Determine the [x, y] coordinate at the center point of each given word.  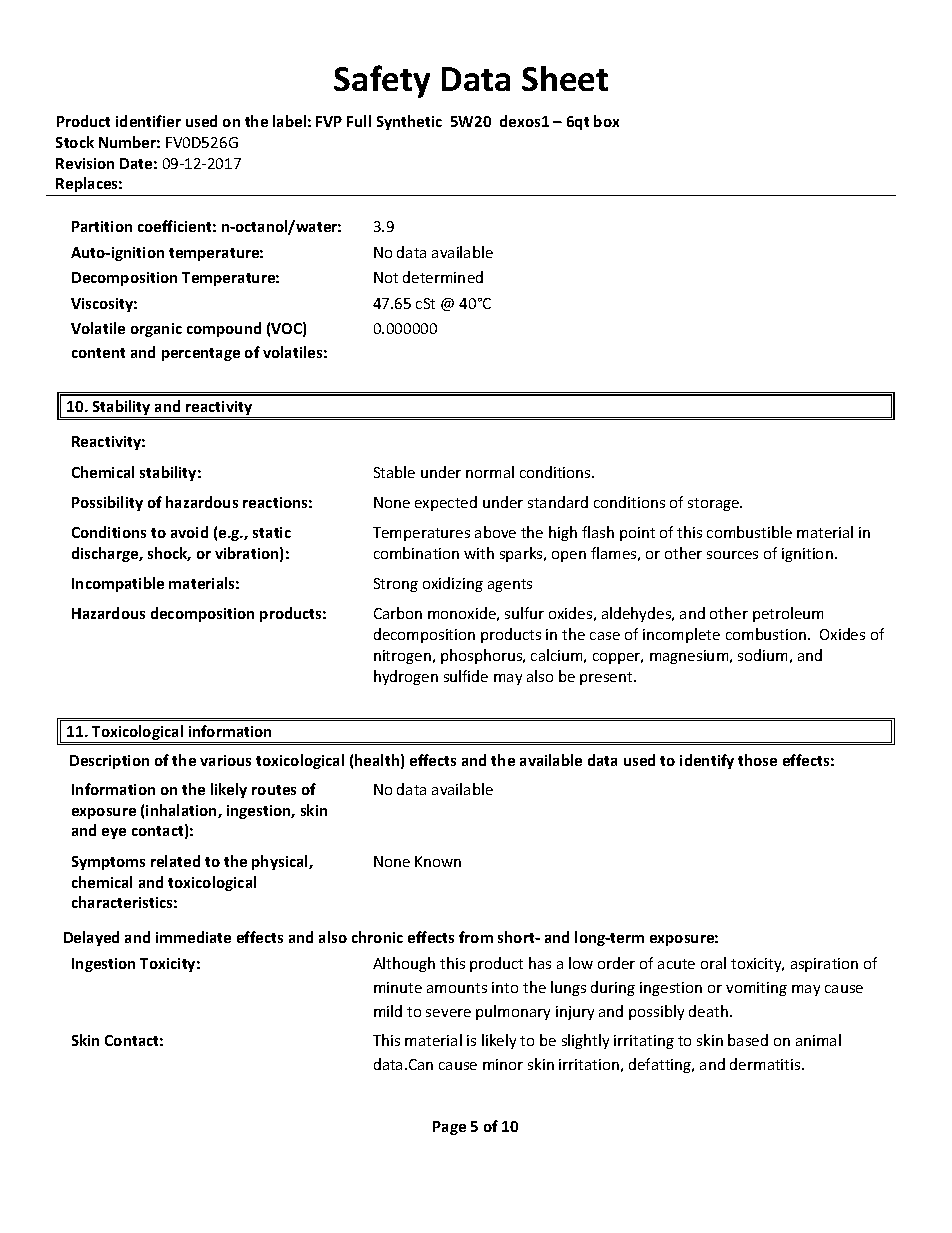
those [757, 760]
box [606, 121]
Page [449, 1128]
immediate [193, 937]
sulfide [466, 676]
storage [714, 504]
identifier [148, 121]
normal [490, 472]
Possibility [107, 503]
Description [109, 762]
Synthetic [409, 122]
